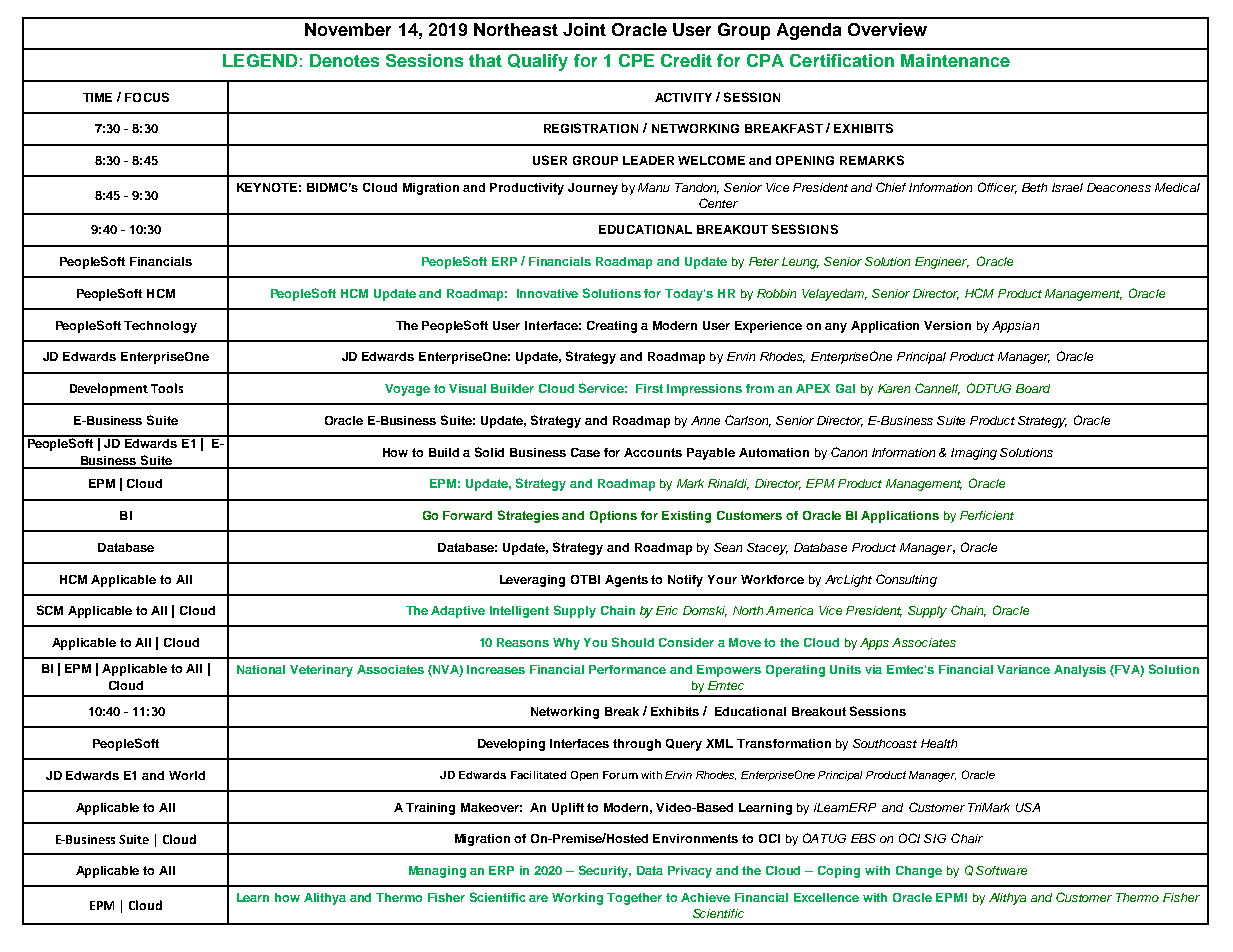  I want to click on National, so click(261, 669).
